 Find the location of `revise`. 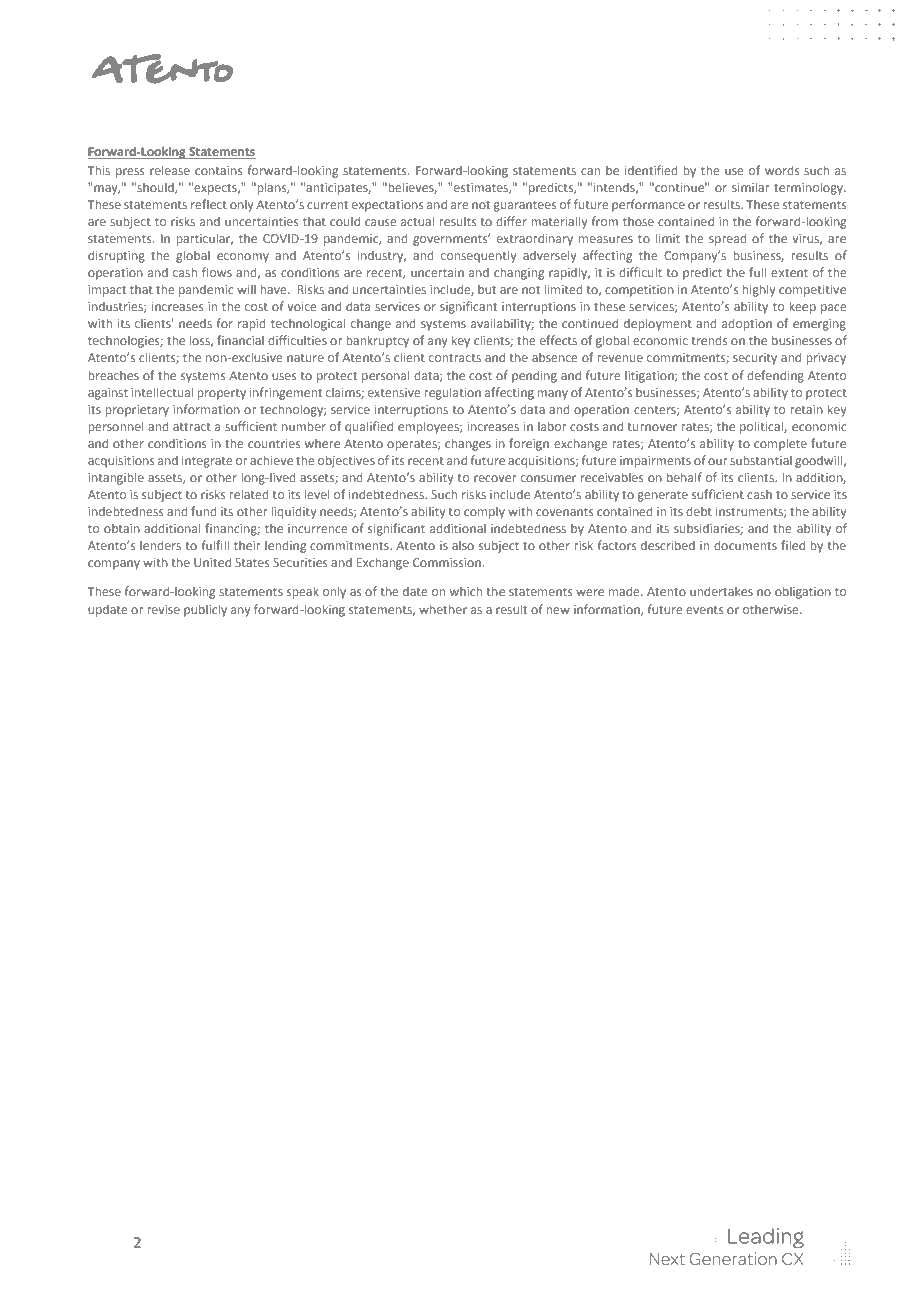

revise is located at coordinates (163, 609).
